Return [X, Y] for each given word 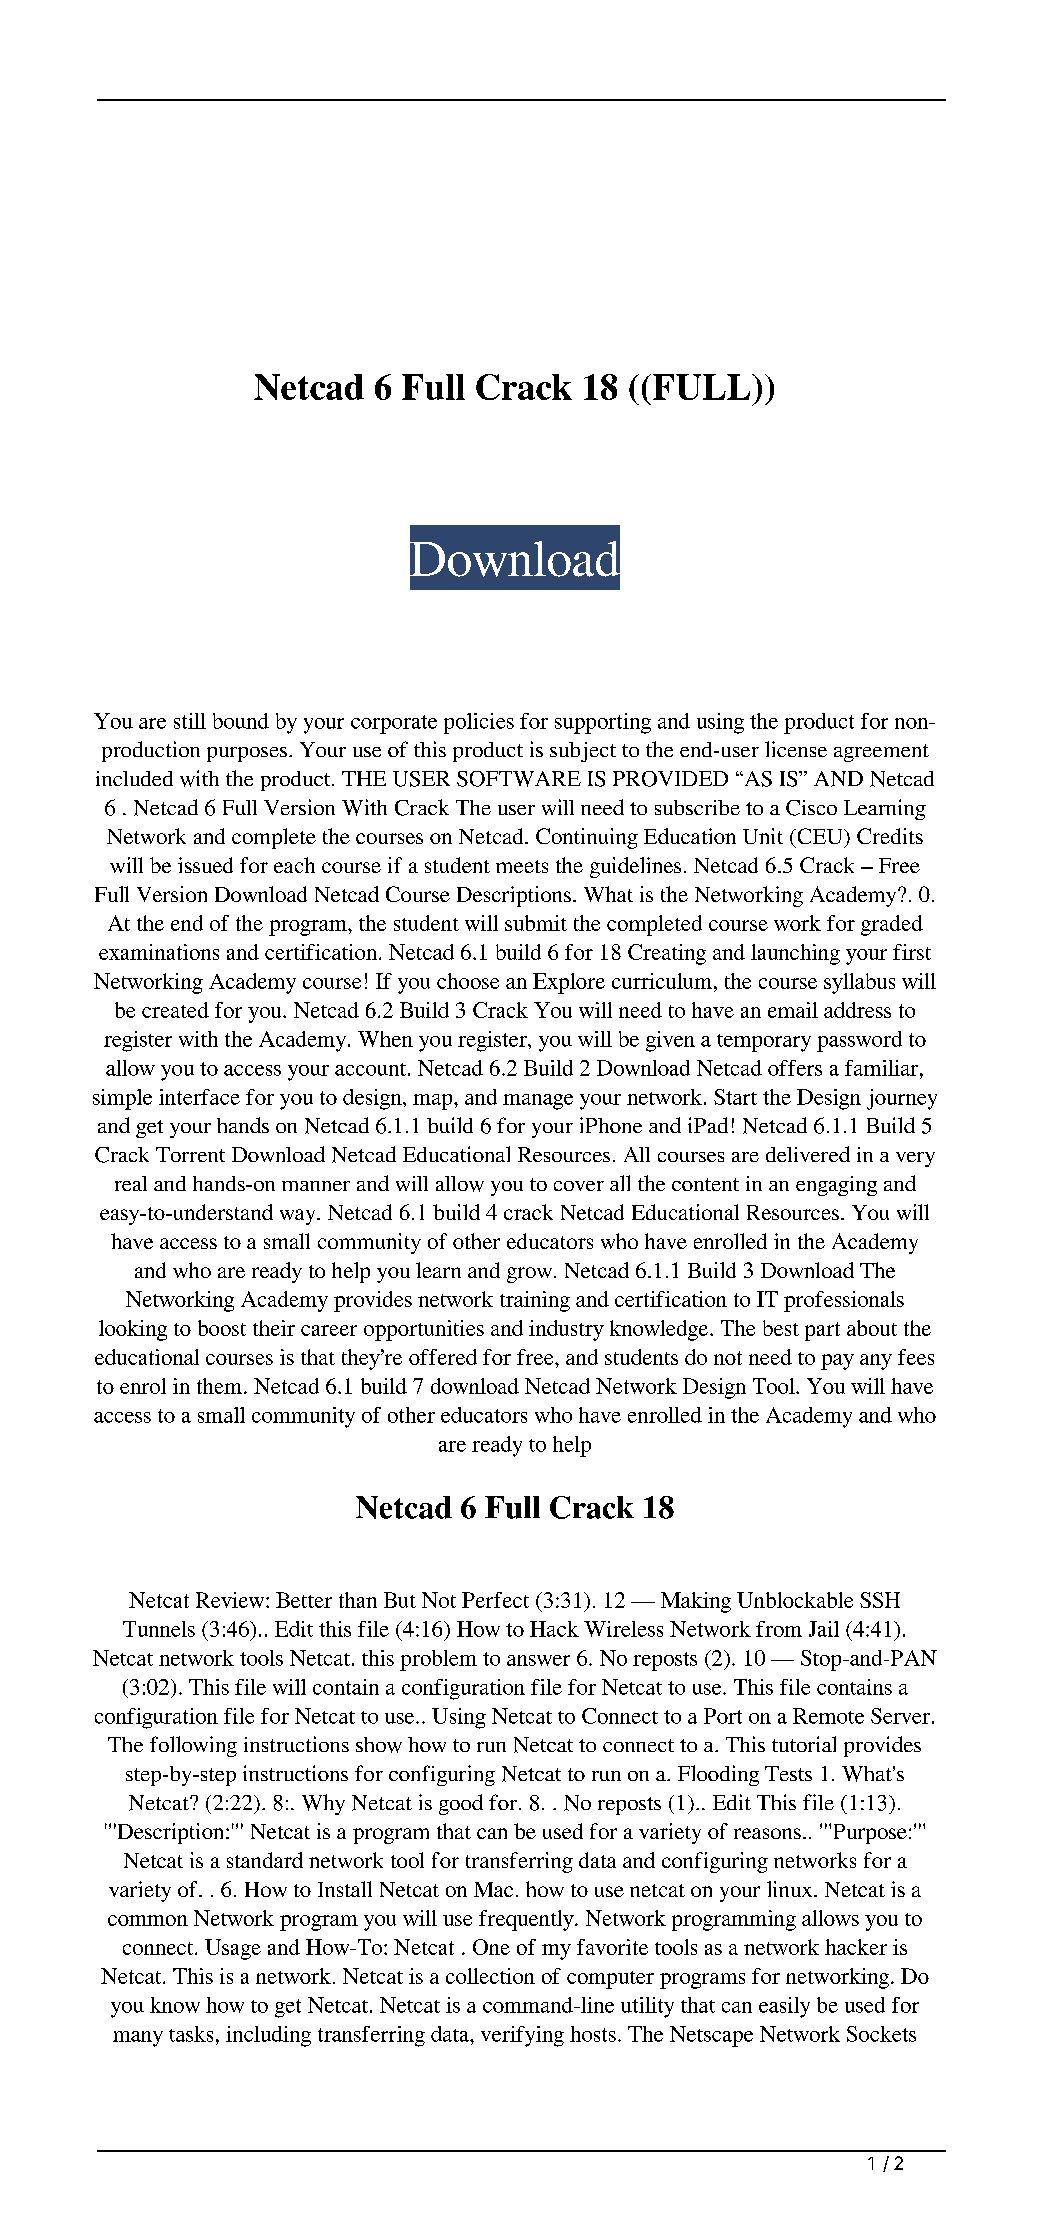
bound [241, 721]
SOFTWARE [519, 779]
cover [579, 1186]
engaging [836, 1186]
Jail [824, 1629]
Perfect [495, 1600]
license [796, 749]
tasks [191, 2034]
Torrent [190, 1154]
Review [231, 1600]
